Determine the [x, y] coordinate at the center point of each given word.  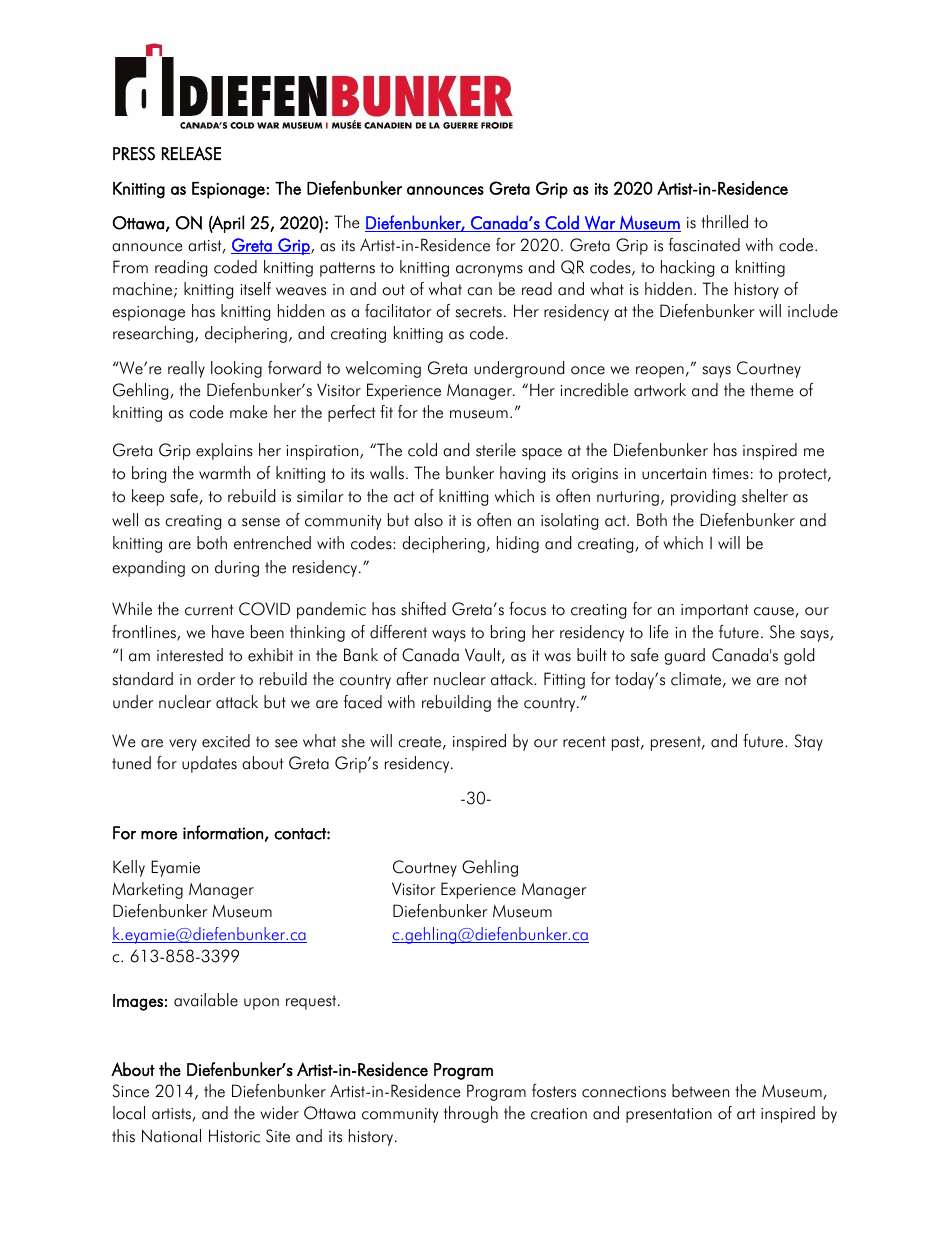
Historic [234, 1136]
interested [190, 655]
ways [449, 636]
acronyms [489, 271]
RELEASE [191, 153]
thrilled [724, 222]
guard [684, 656]
